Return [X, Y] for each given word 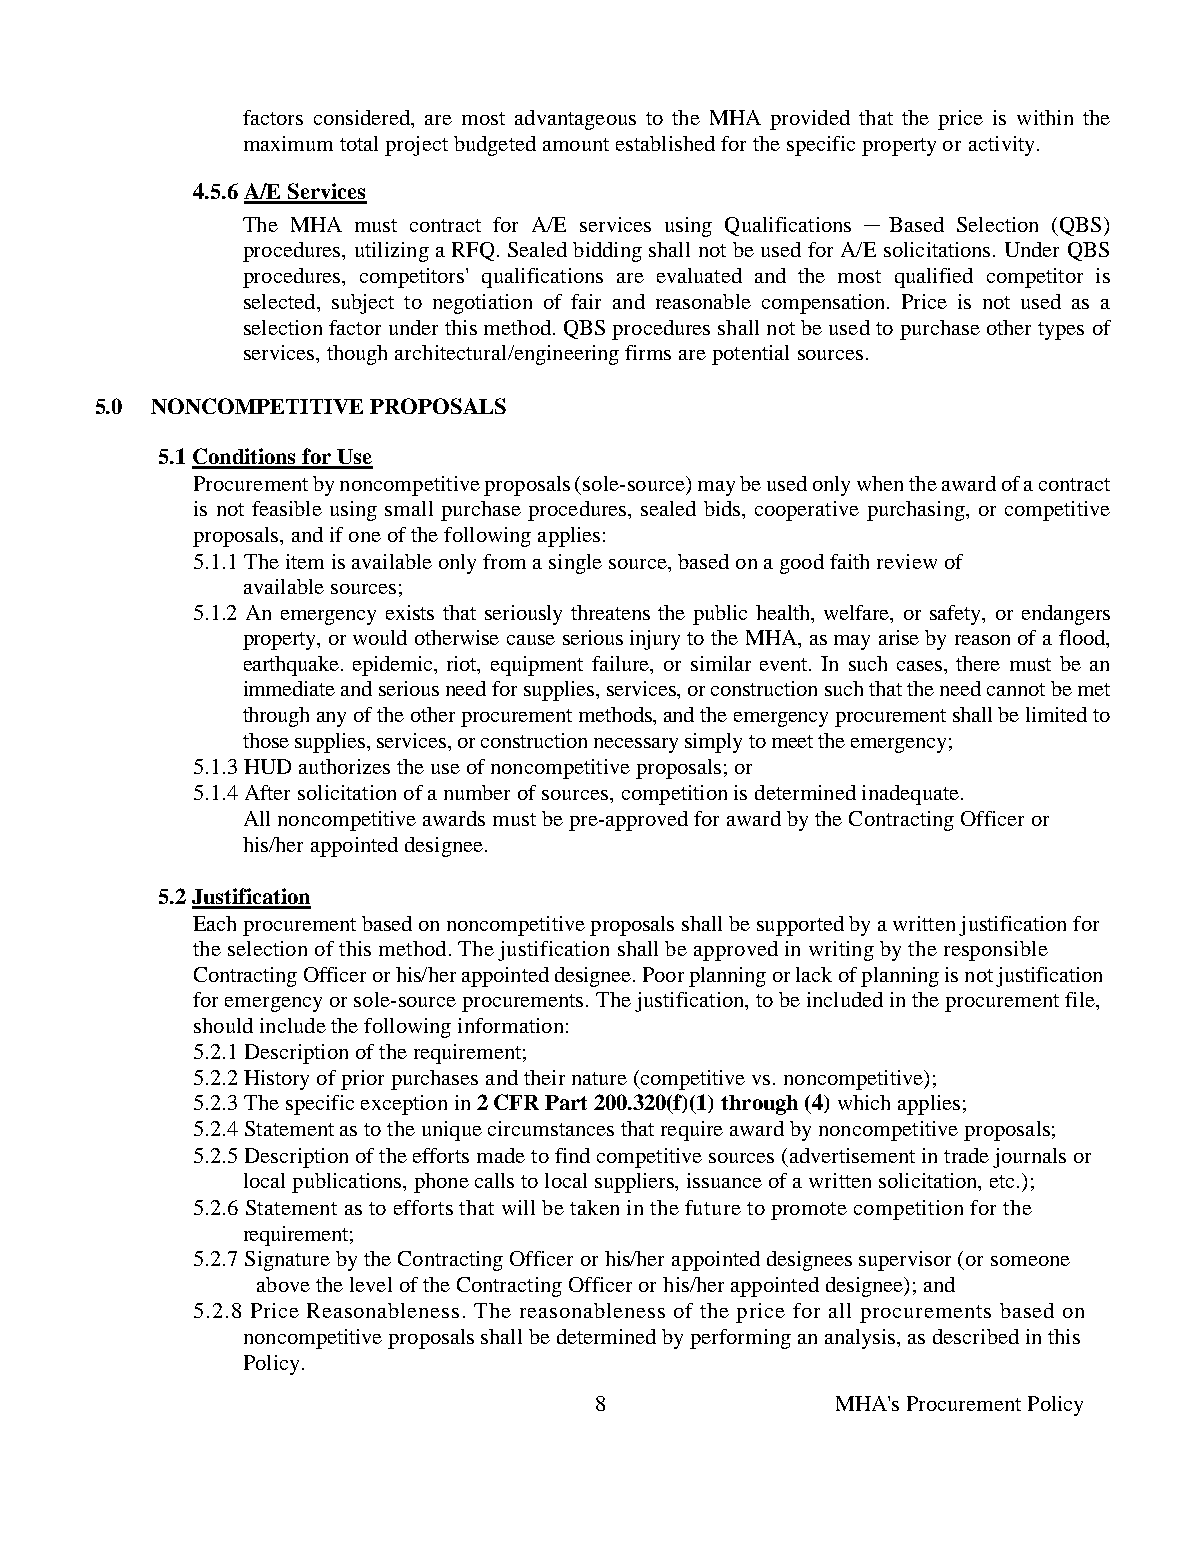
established [665, 143]
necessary [636, 745]
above [283, 1284]
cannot [1016, 689]
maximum [288, 143]
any [331, 719]
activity [1001, 146]
